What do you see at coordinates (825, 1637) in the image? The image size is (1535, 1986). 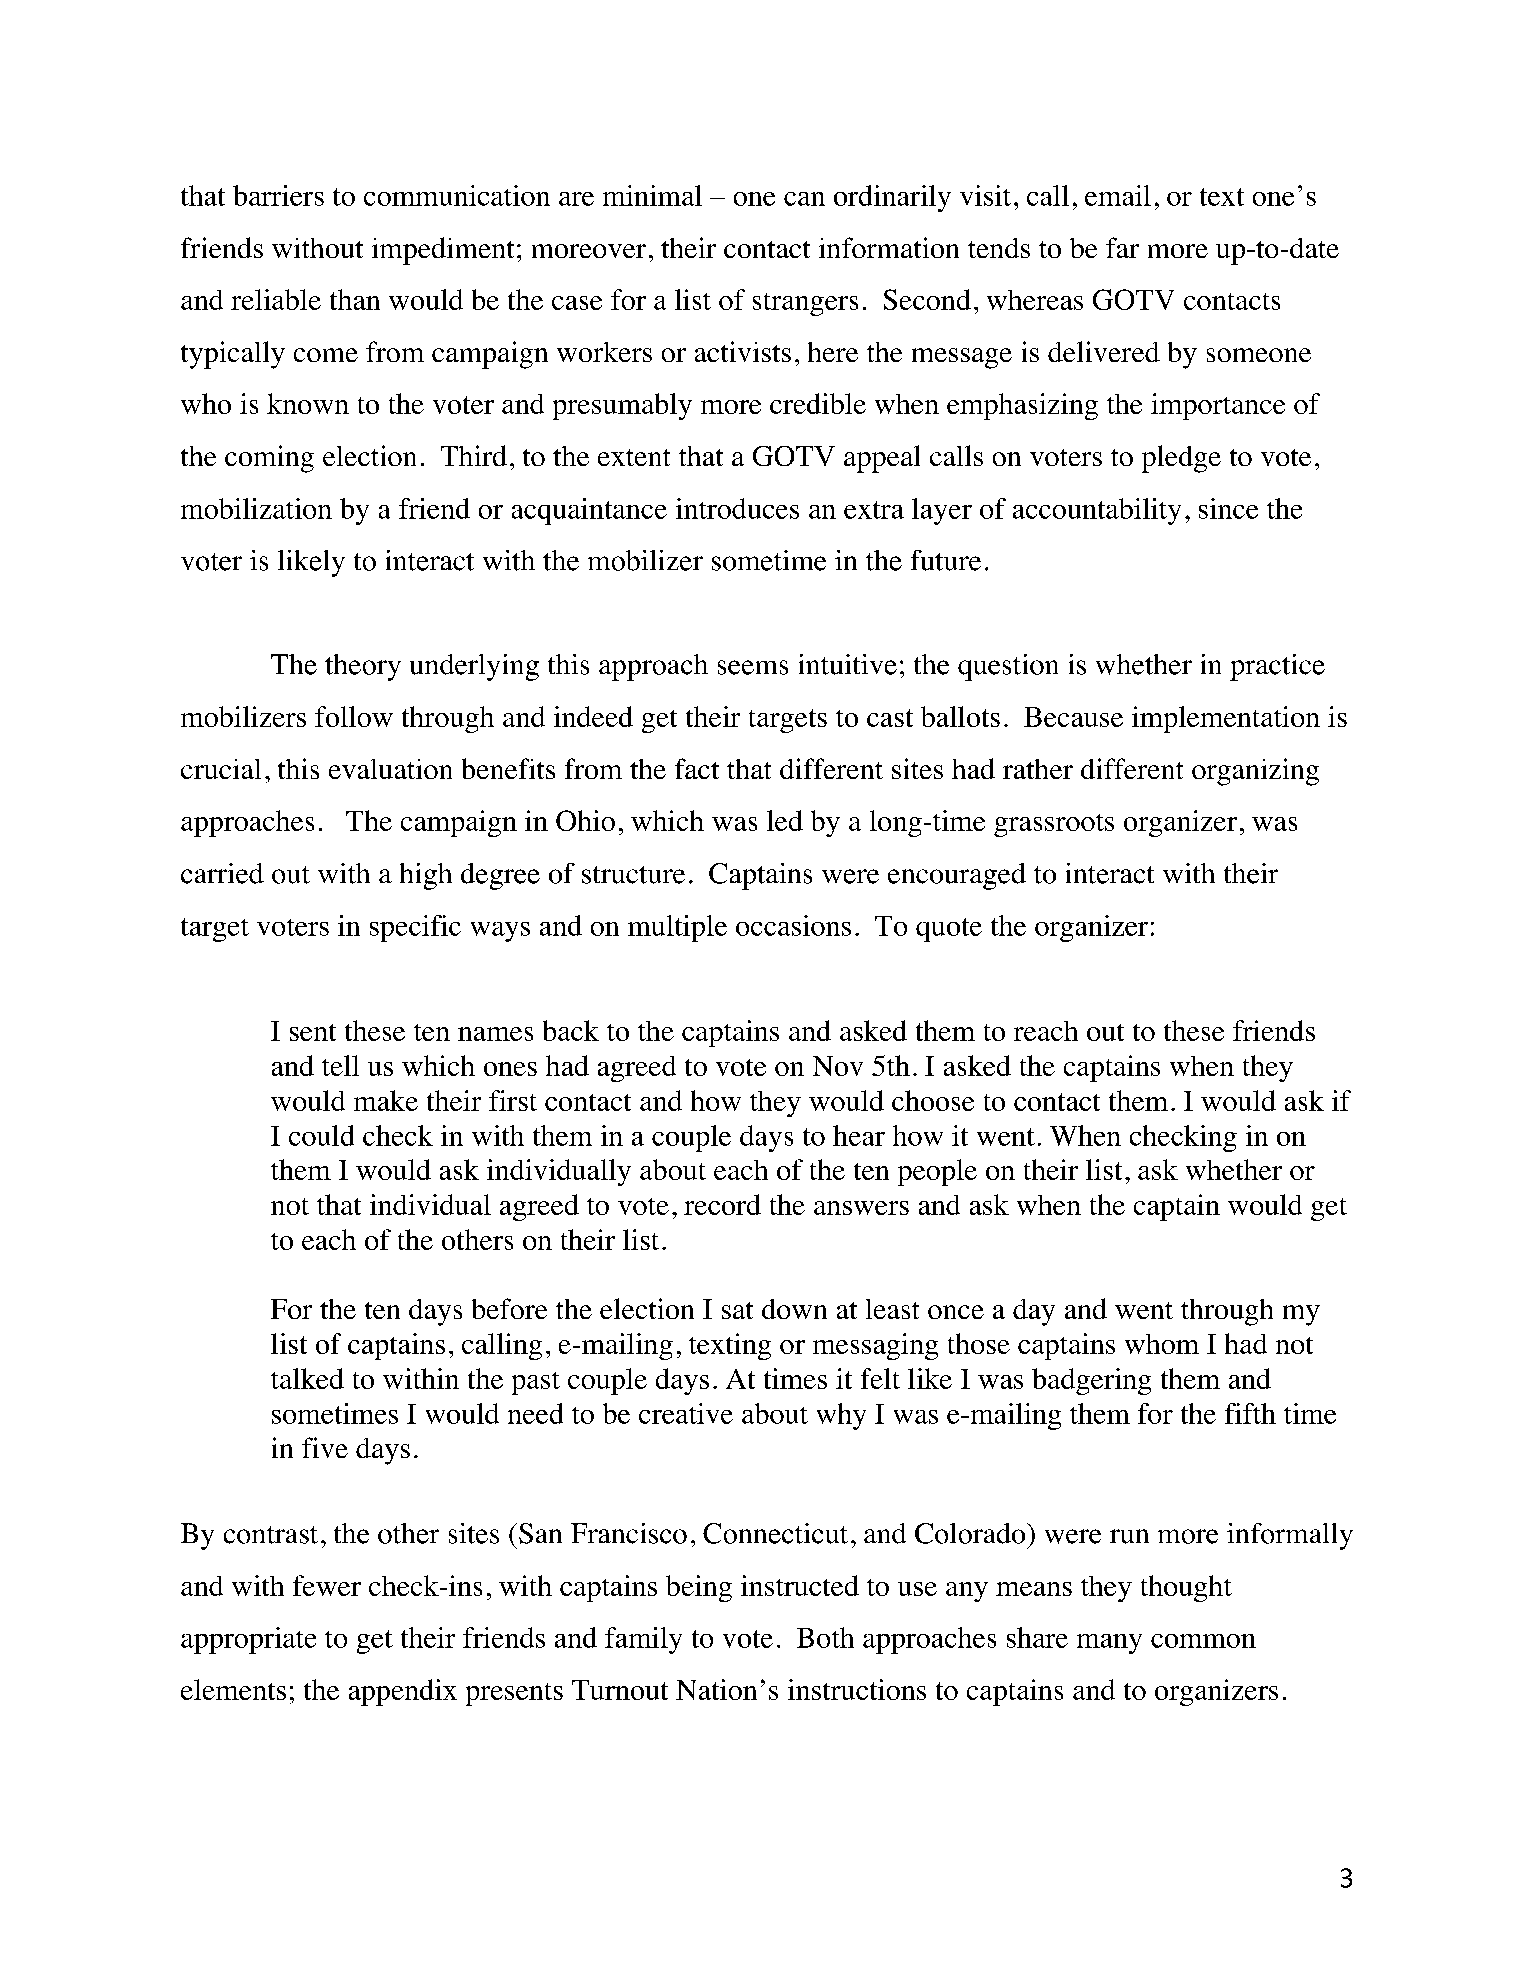 I see `Both` at bounding box center [825, 1637].
